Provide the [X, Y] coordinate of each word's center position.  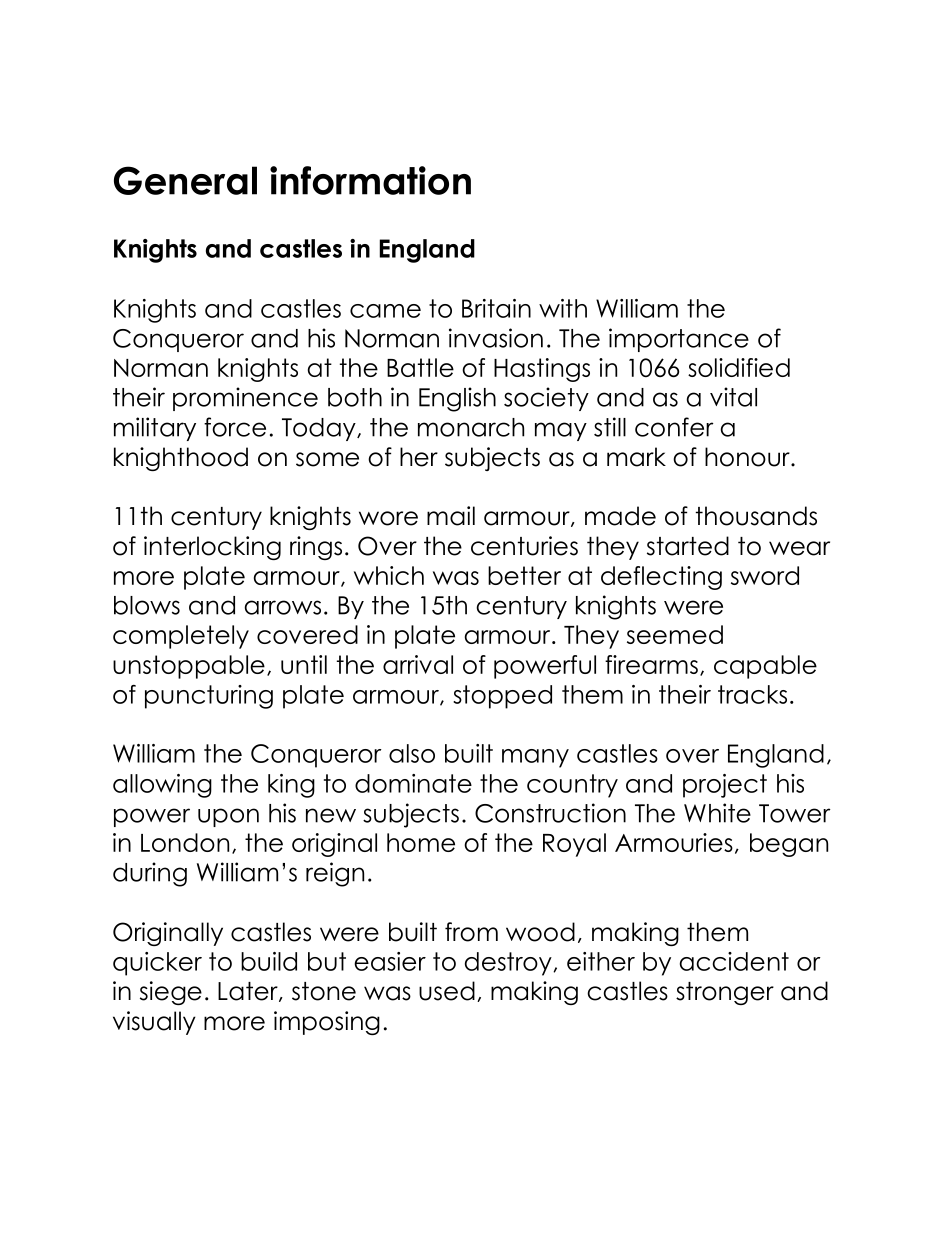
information [370, 180]
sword [765, 575]
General [185, 180]
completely [181, 637]
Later [249, 992]
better [524, 575]
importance [679, 340]
